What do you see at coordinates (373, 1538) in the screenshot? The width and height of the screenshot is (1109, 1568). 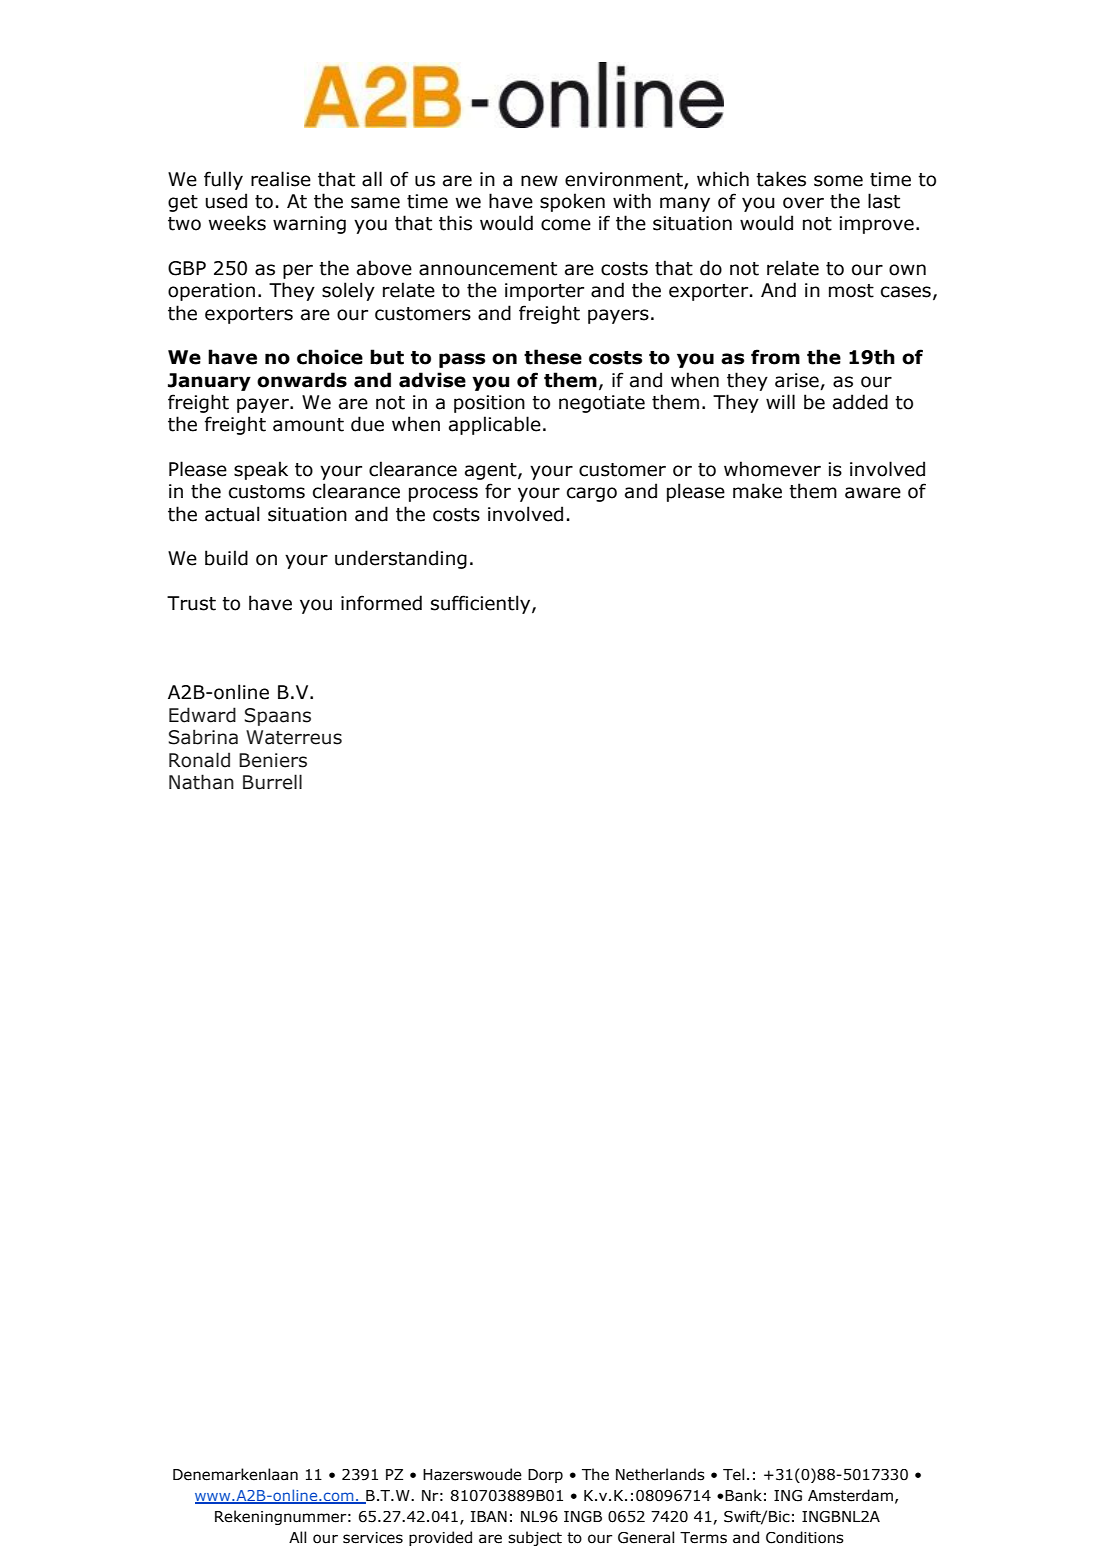 I see `services` at bounding box center [373, 1538].
